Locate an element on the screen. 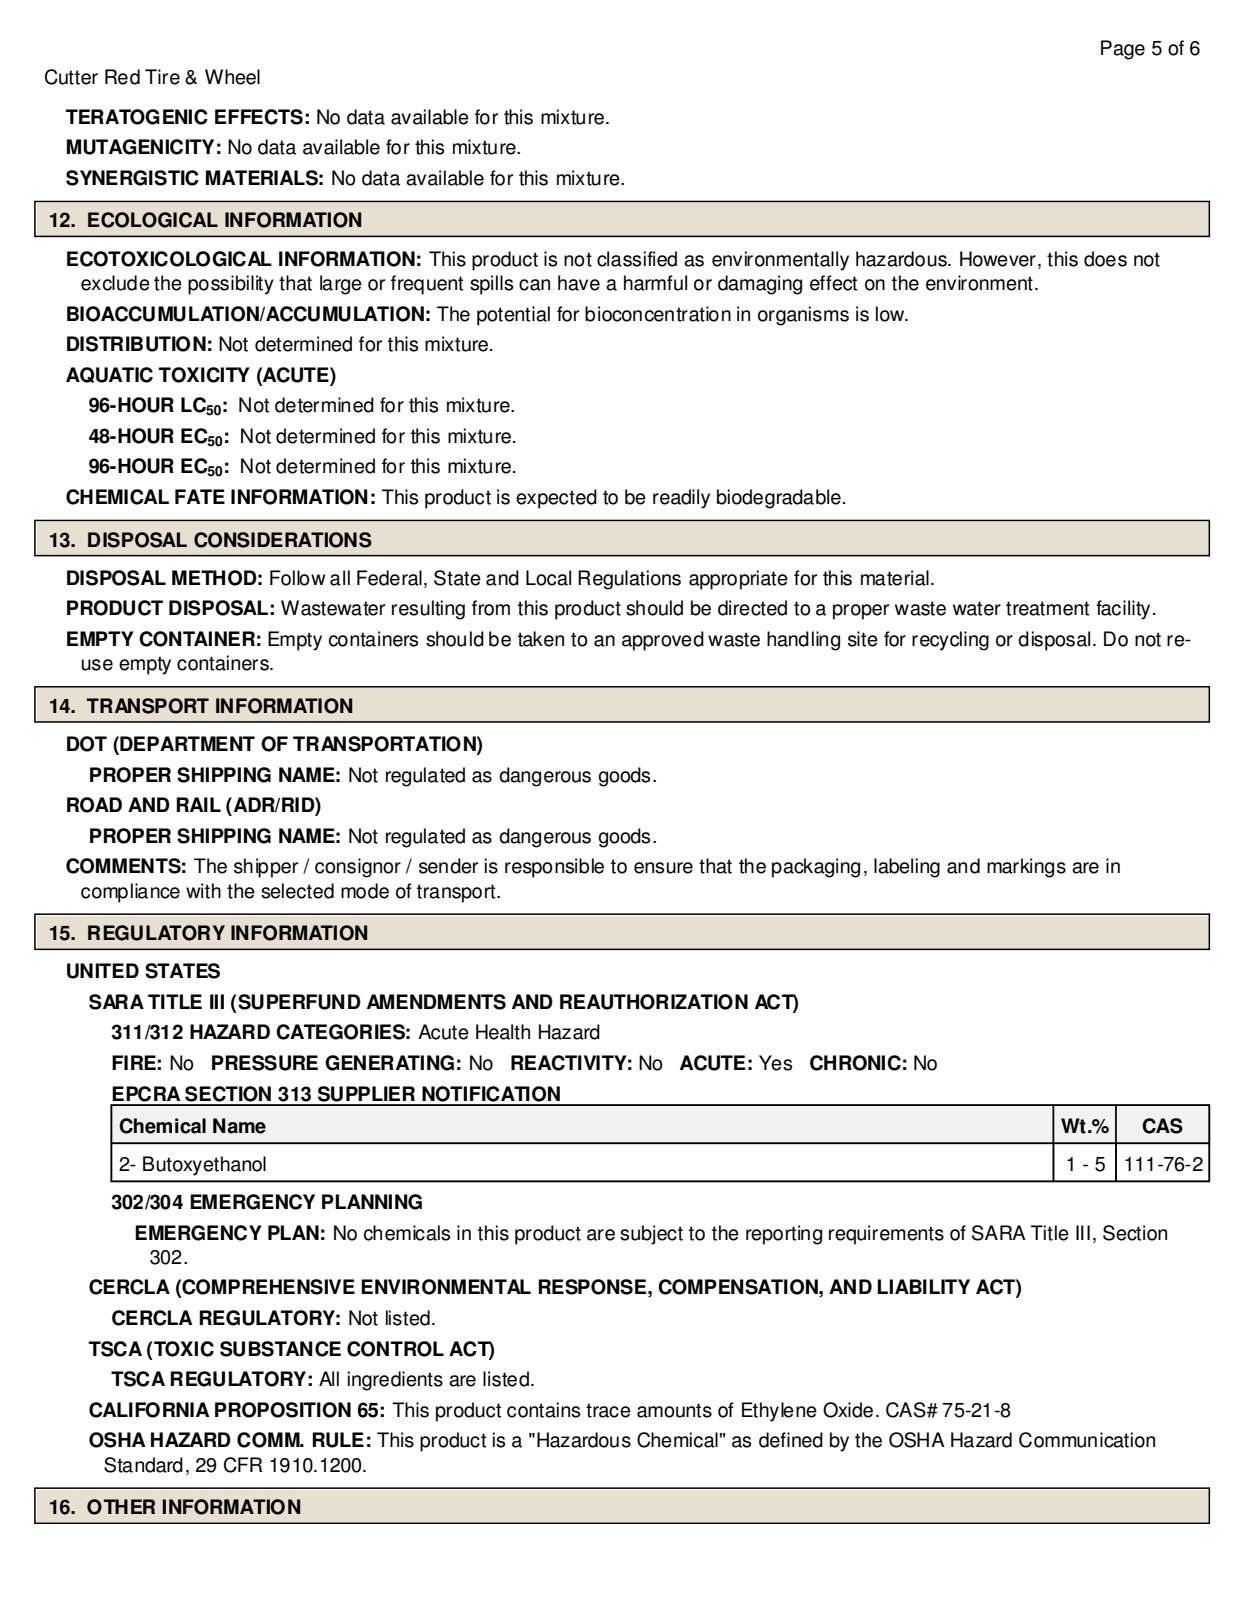 The image size is (1246, 1612). Wheel is located at coordinates (232, 77).
